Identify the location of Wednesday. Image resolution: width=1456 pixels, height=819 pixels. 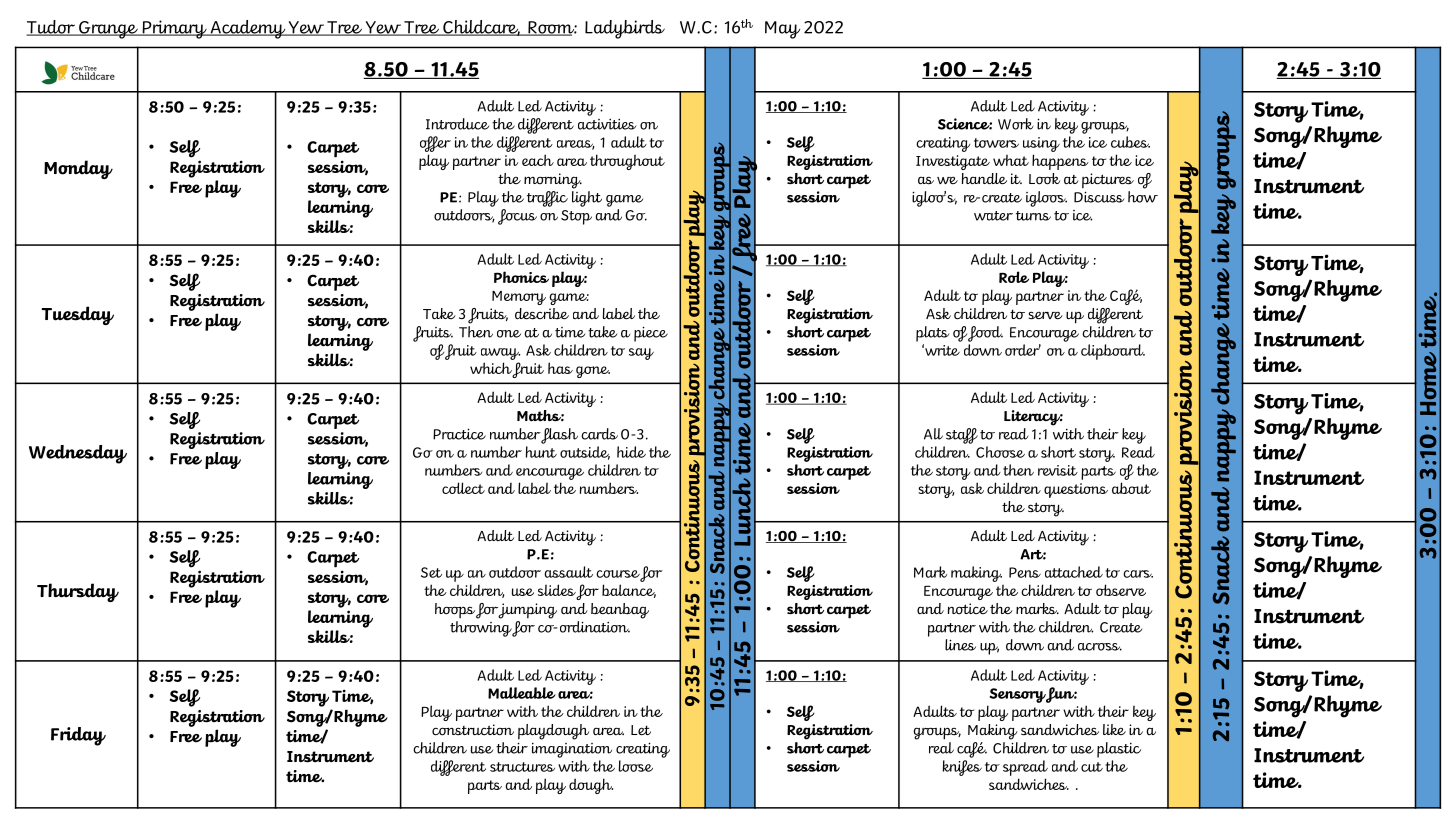
(78, 454).
